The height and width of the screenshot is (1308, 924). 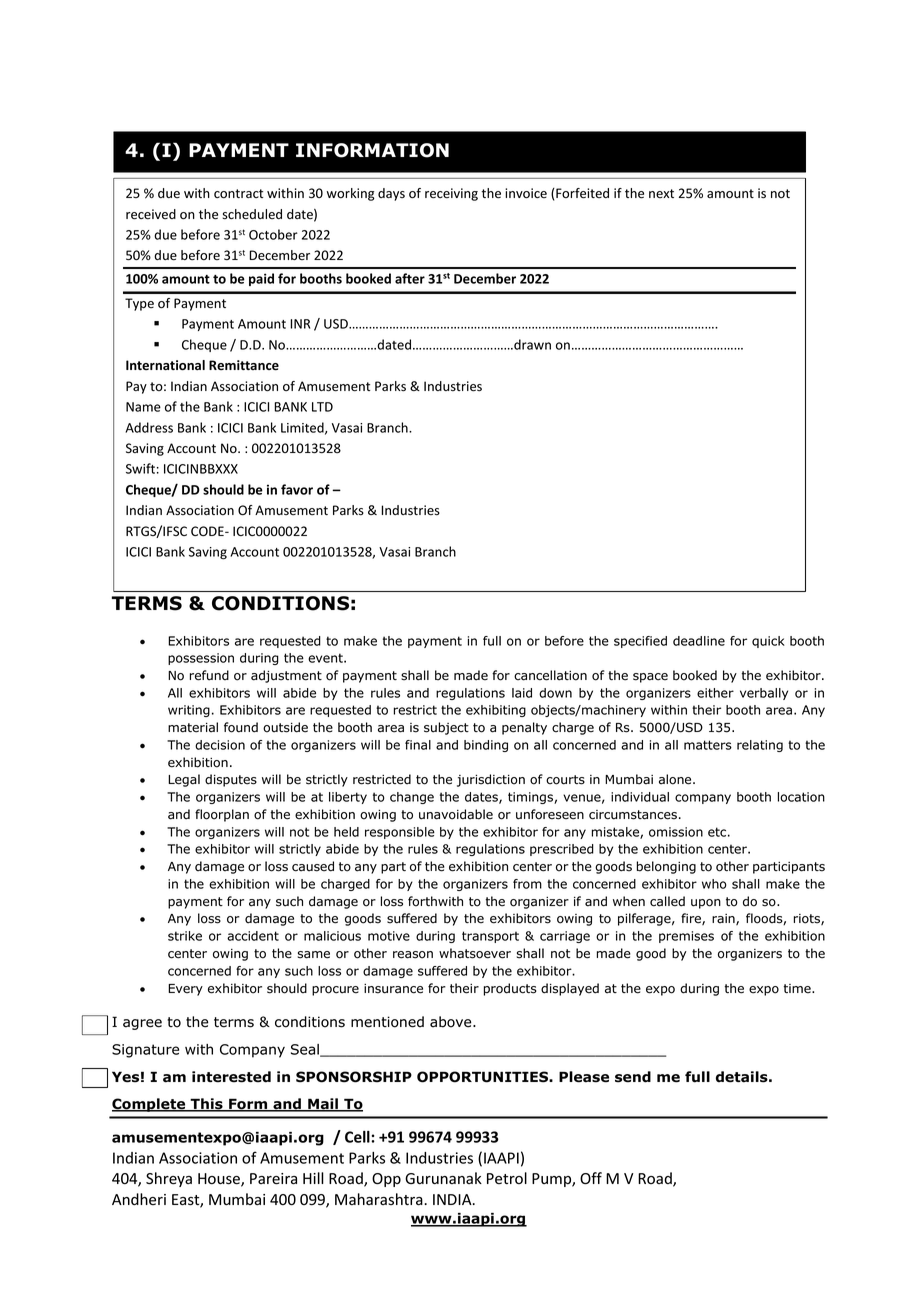 I want to click on House, so click(x=220, y=1180).
